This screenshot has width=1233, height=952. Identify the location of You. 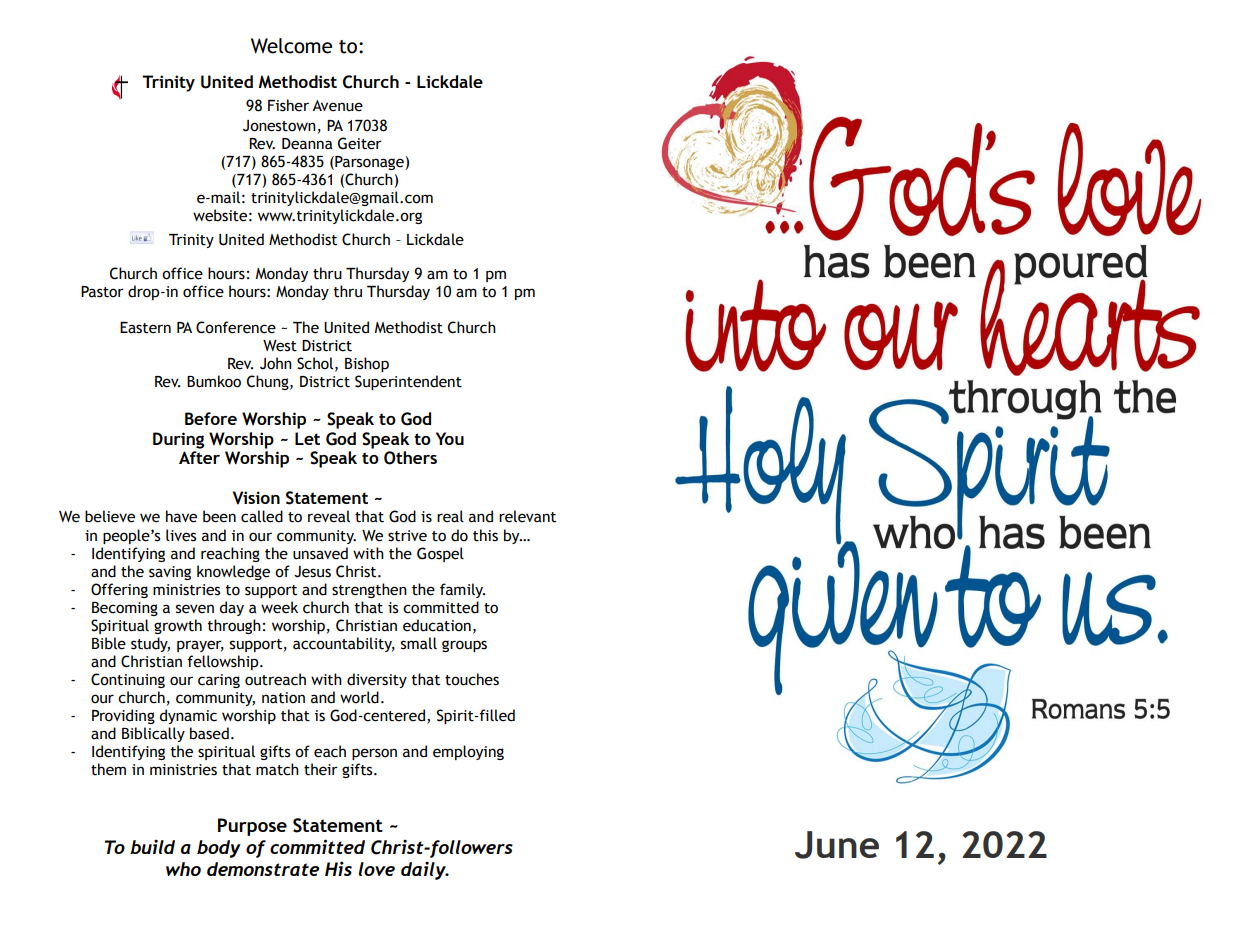
(450, 438).
